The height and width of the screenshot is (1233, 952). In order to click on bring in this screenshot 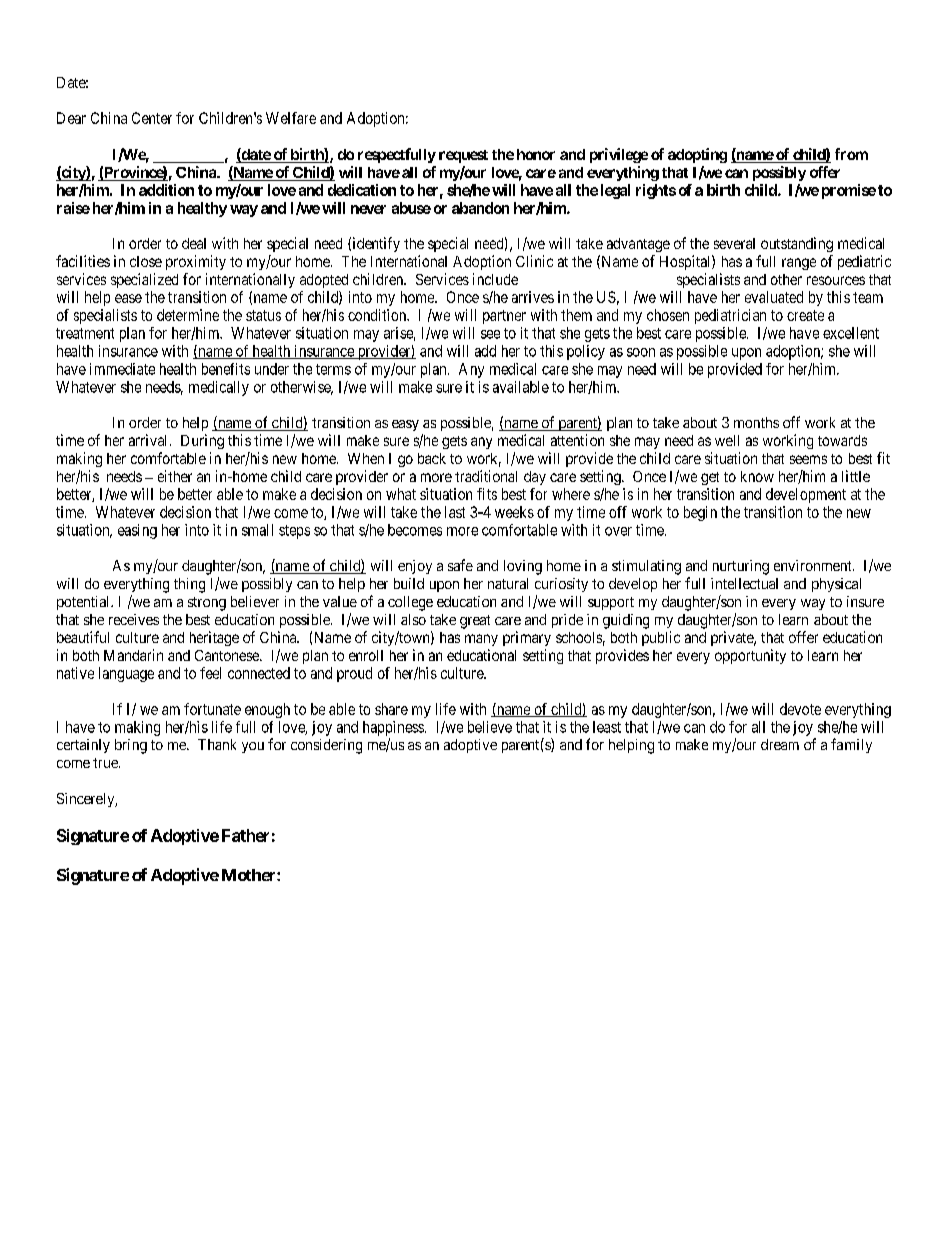, I will do `click(131, 746)`.
